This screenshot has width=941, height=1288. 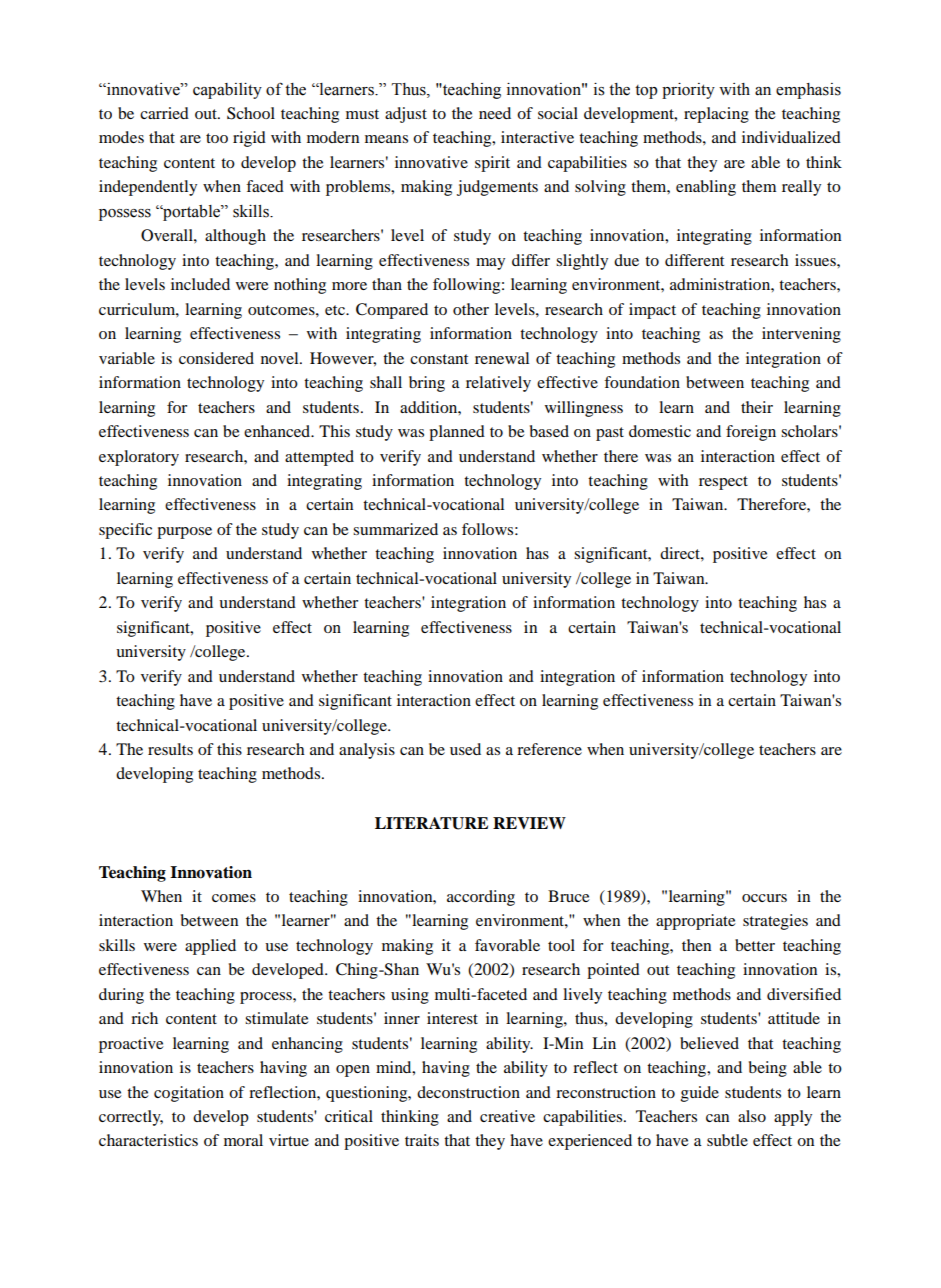 I want to click on occurs, so click(x=764, y=898).
